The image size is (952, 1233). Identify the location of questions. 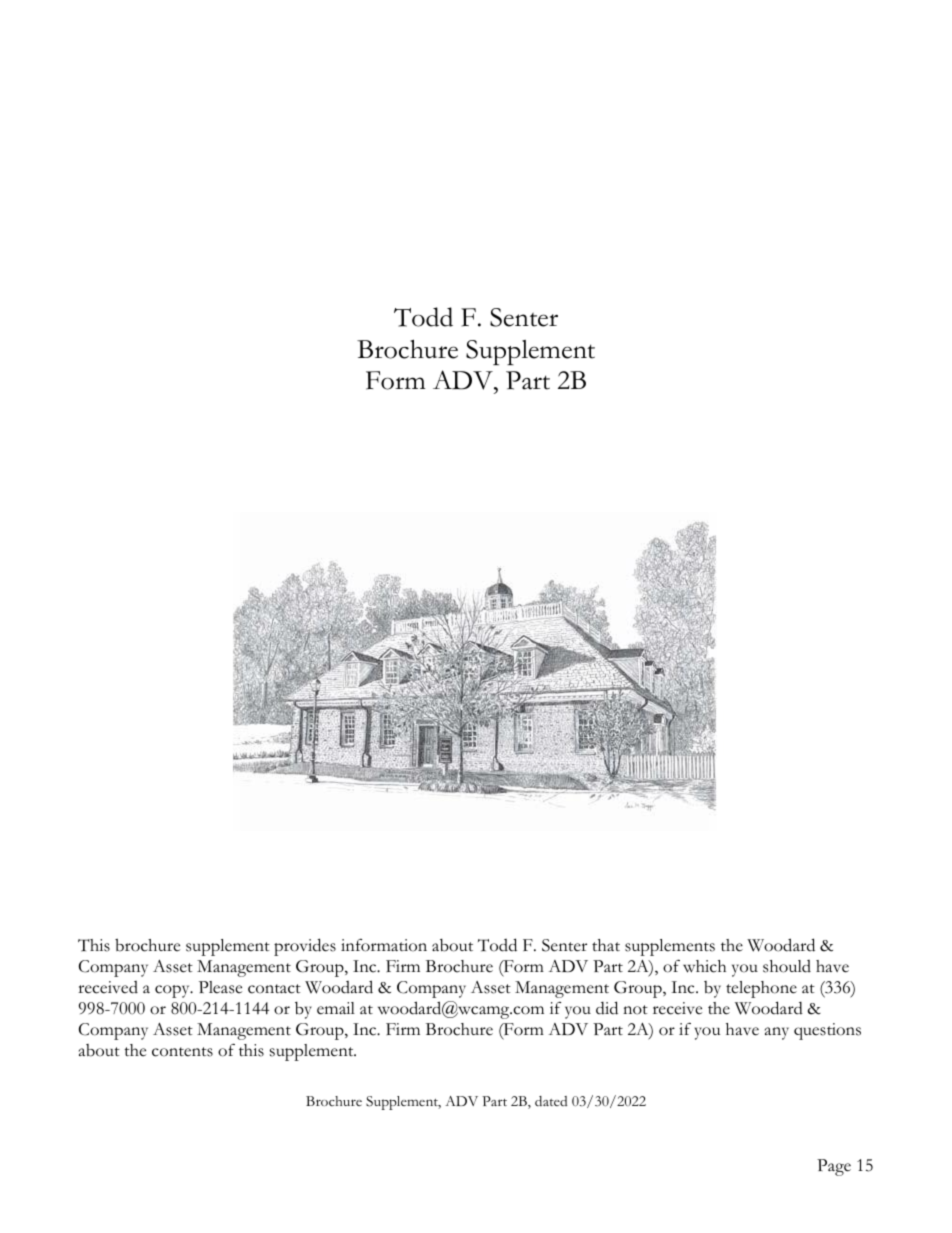
(827, 1031).
